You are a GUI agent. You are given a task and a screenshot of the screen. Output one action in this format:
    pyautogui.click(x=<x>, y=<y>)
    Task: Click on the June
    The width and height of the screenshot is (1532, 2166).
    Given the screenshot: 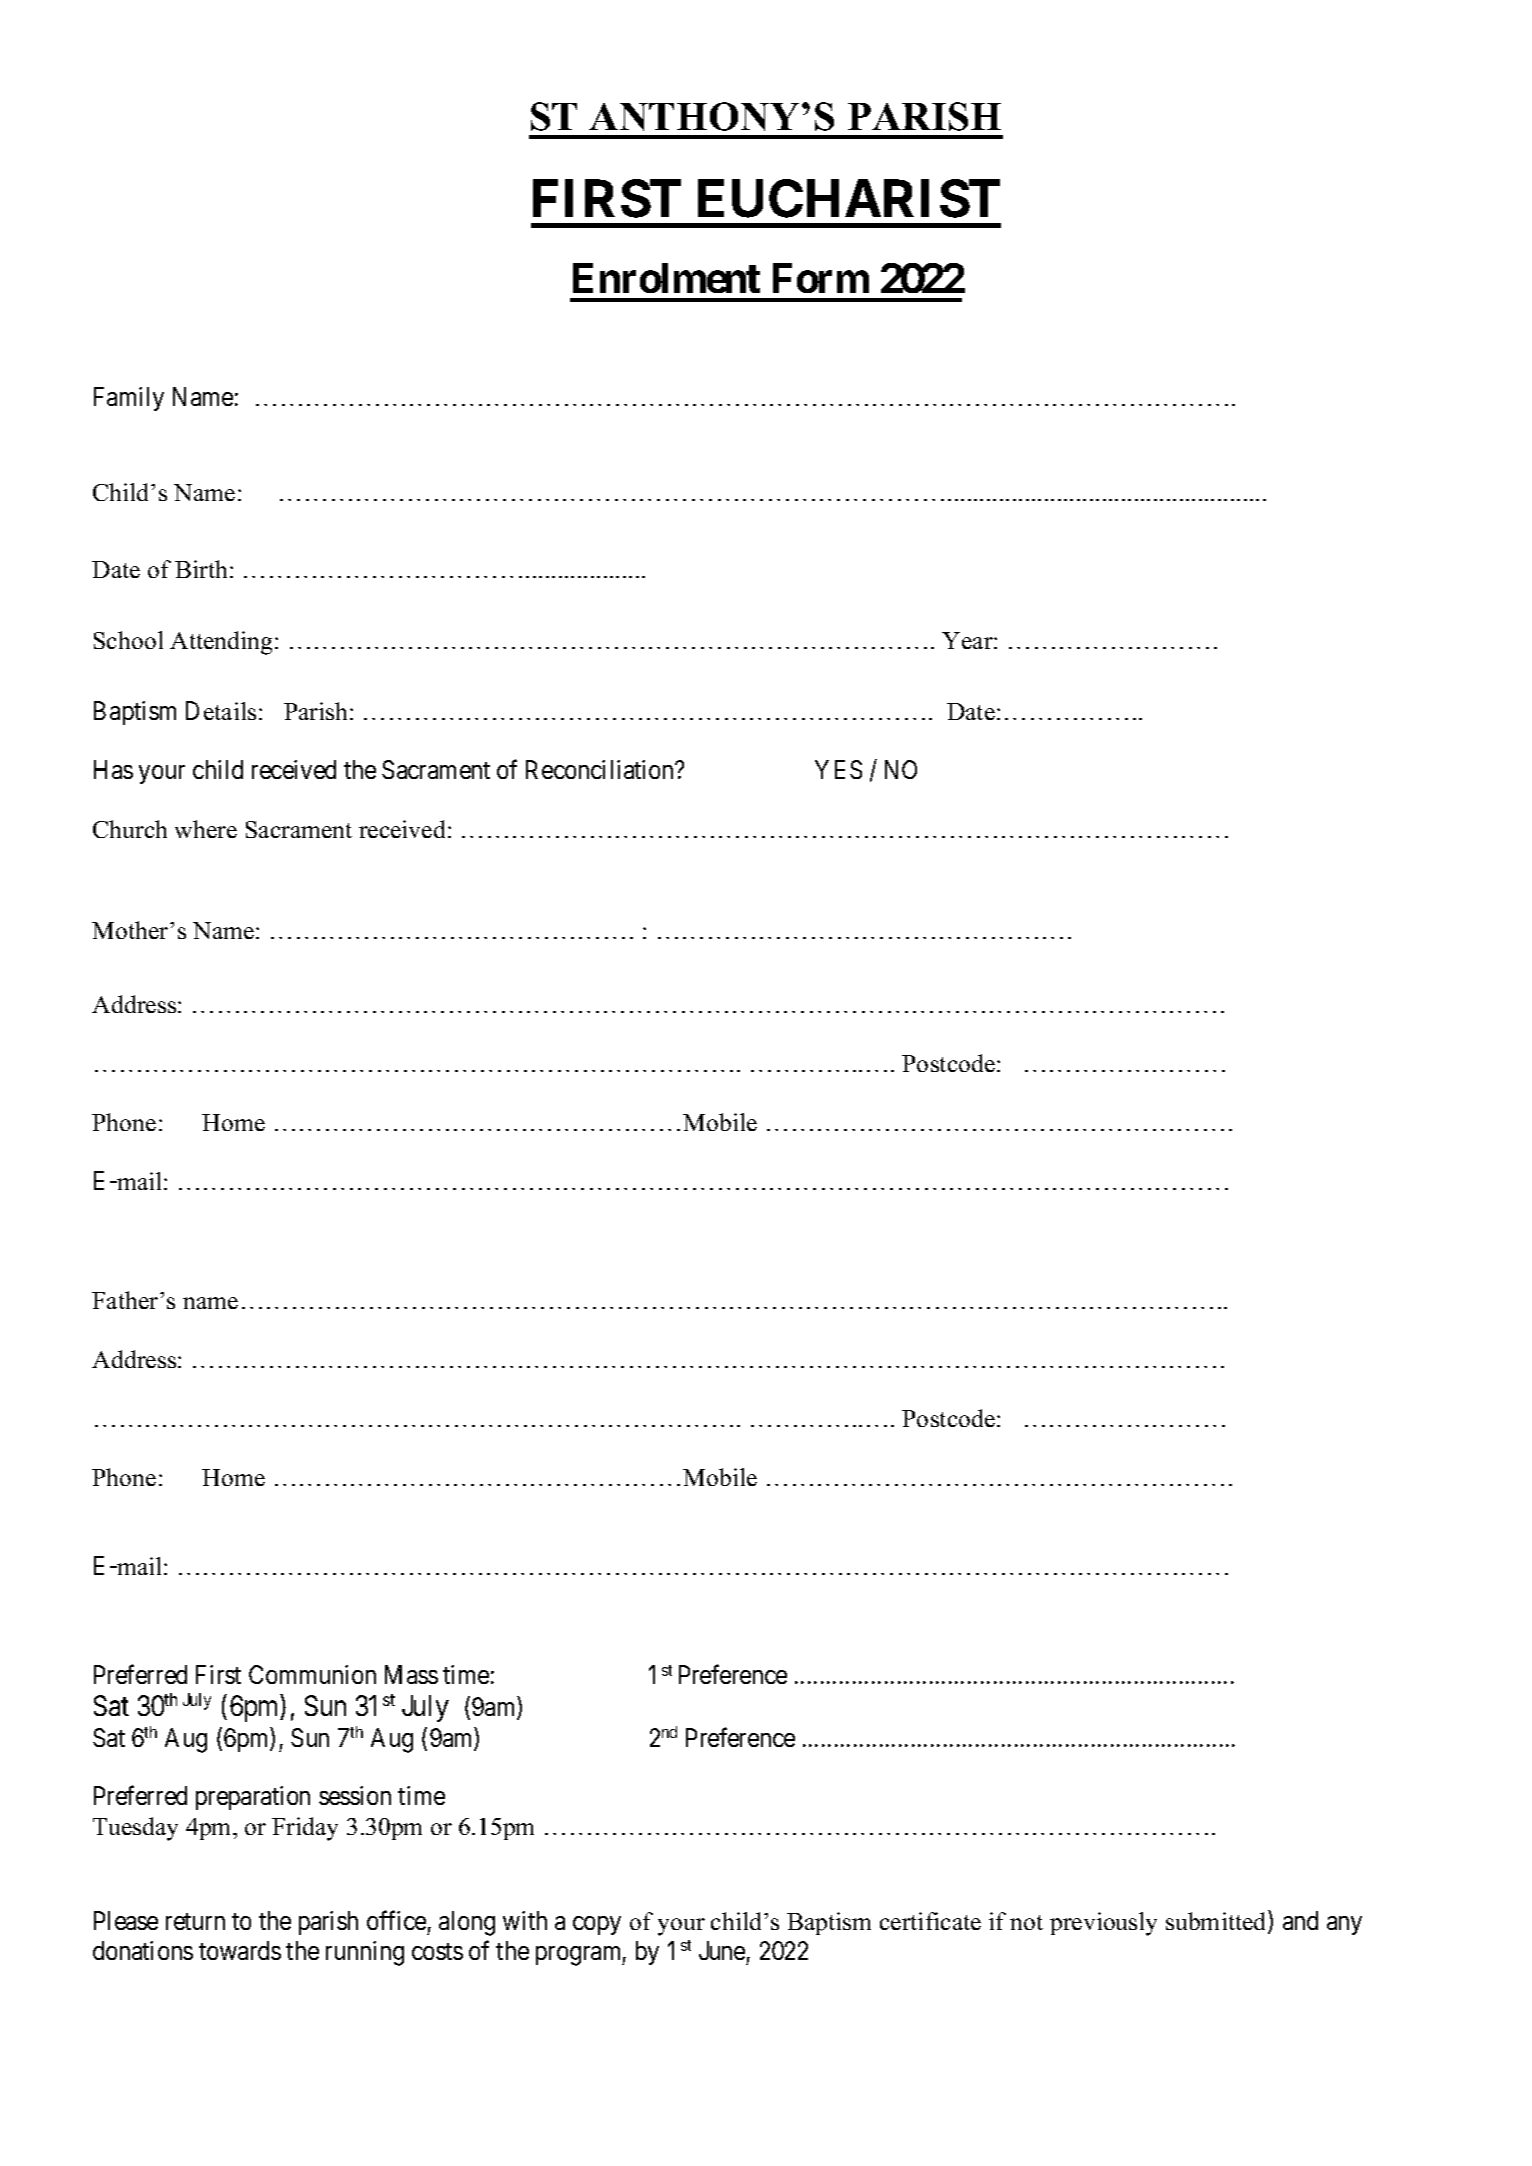 What is the action you would take?
    pyautogui.click(x=722, y=1950)
